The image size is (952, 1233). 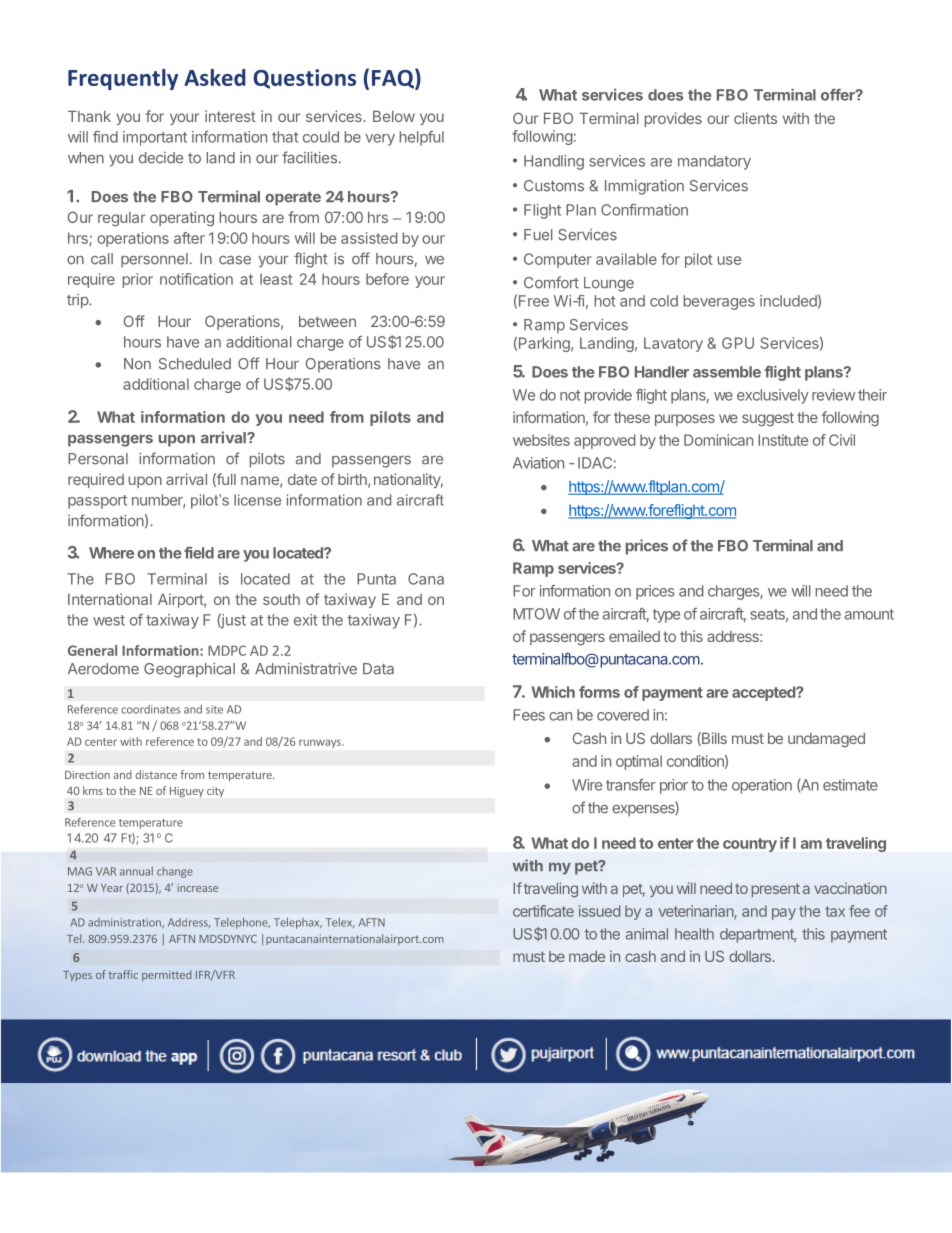 I want to click on Scheduled, so click(x=195, y=364).
